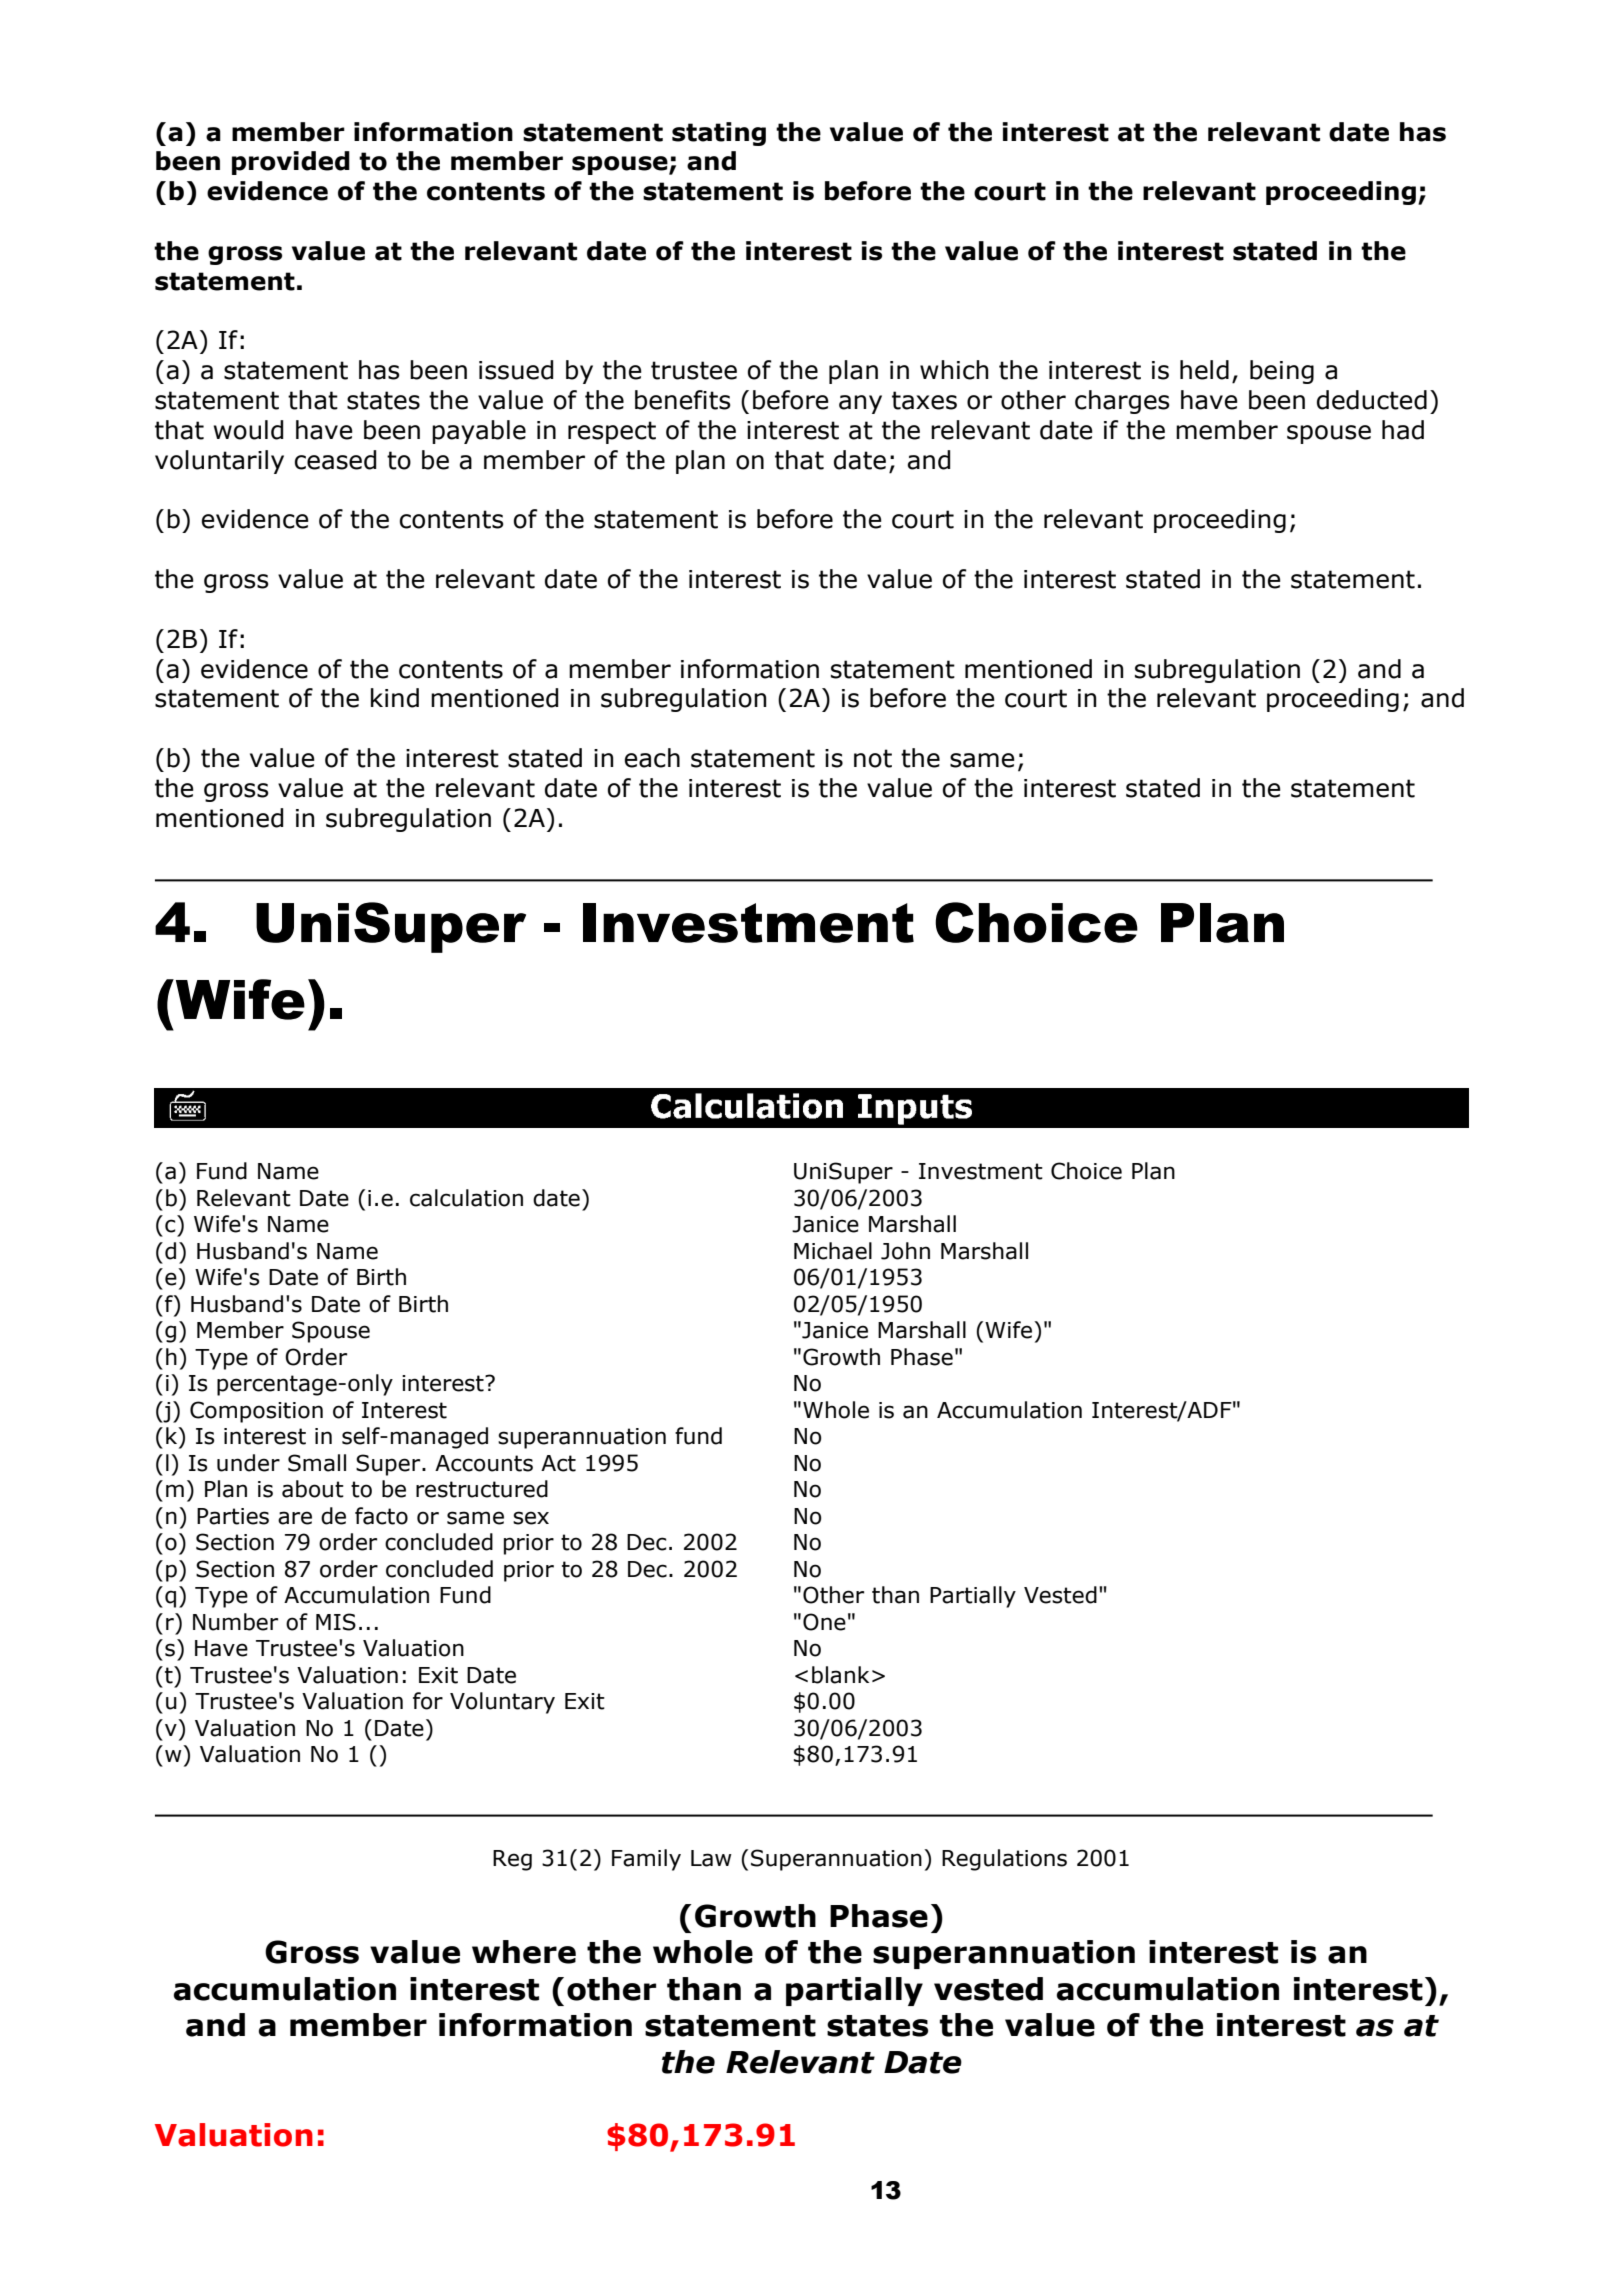 This page has height=2296, width=1622. Describe the element at coordinates (291, 163) in the page. I see `provided` at that location.
